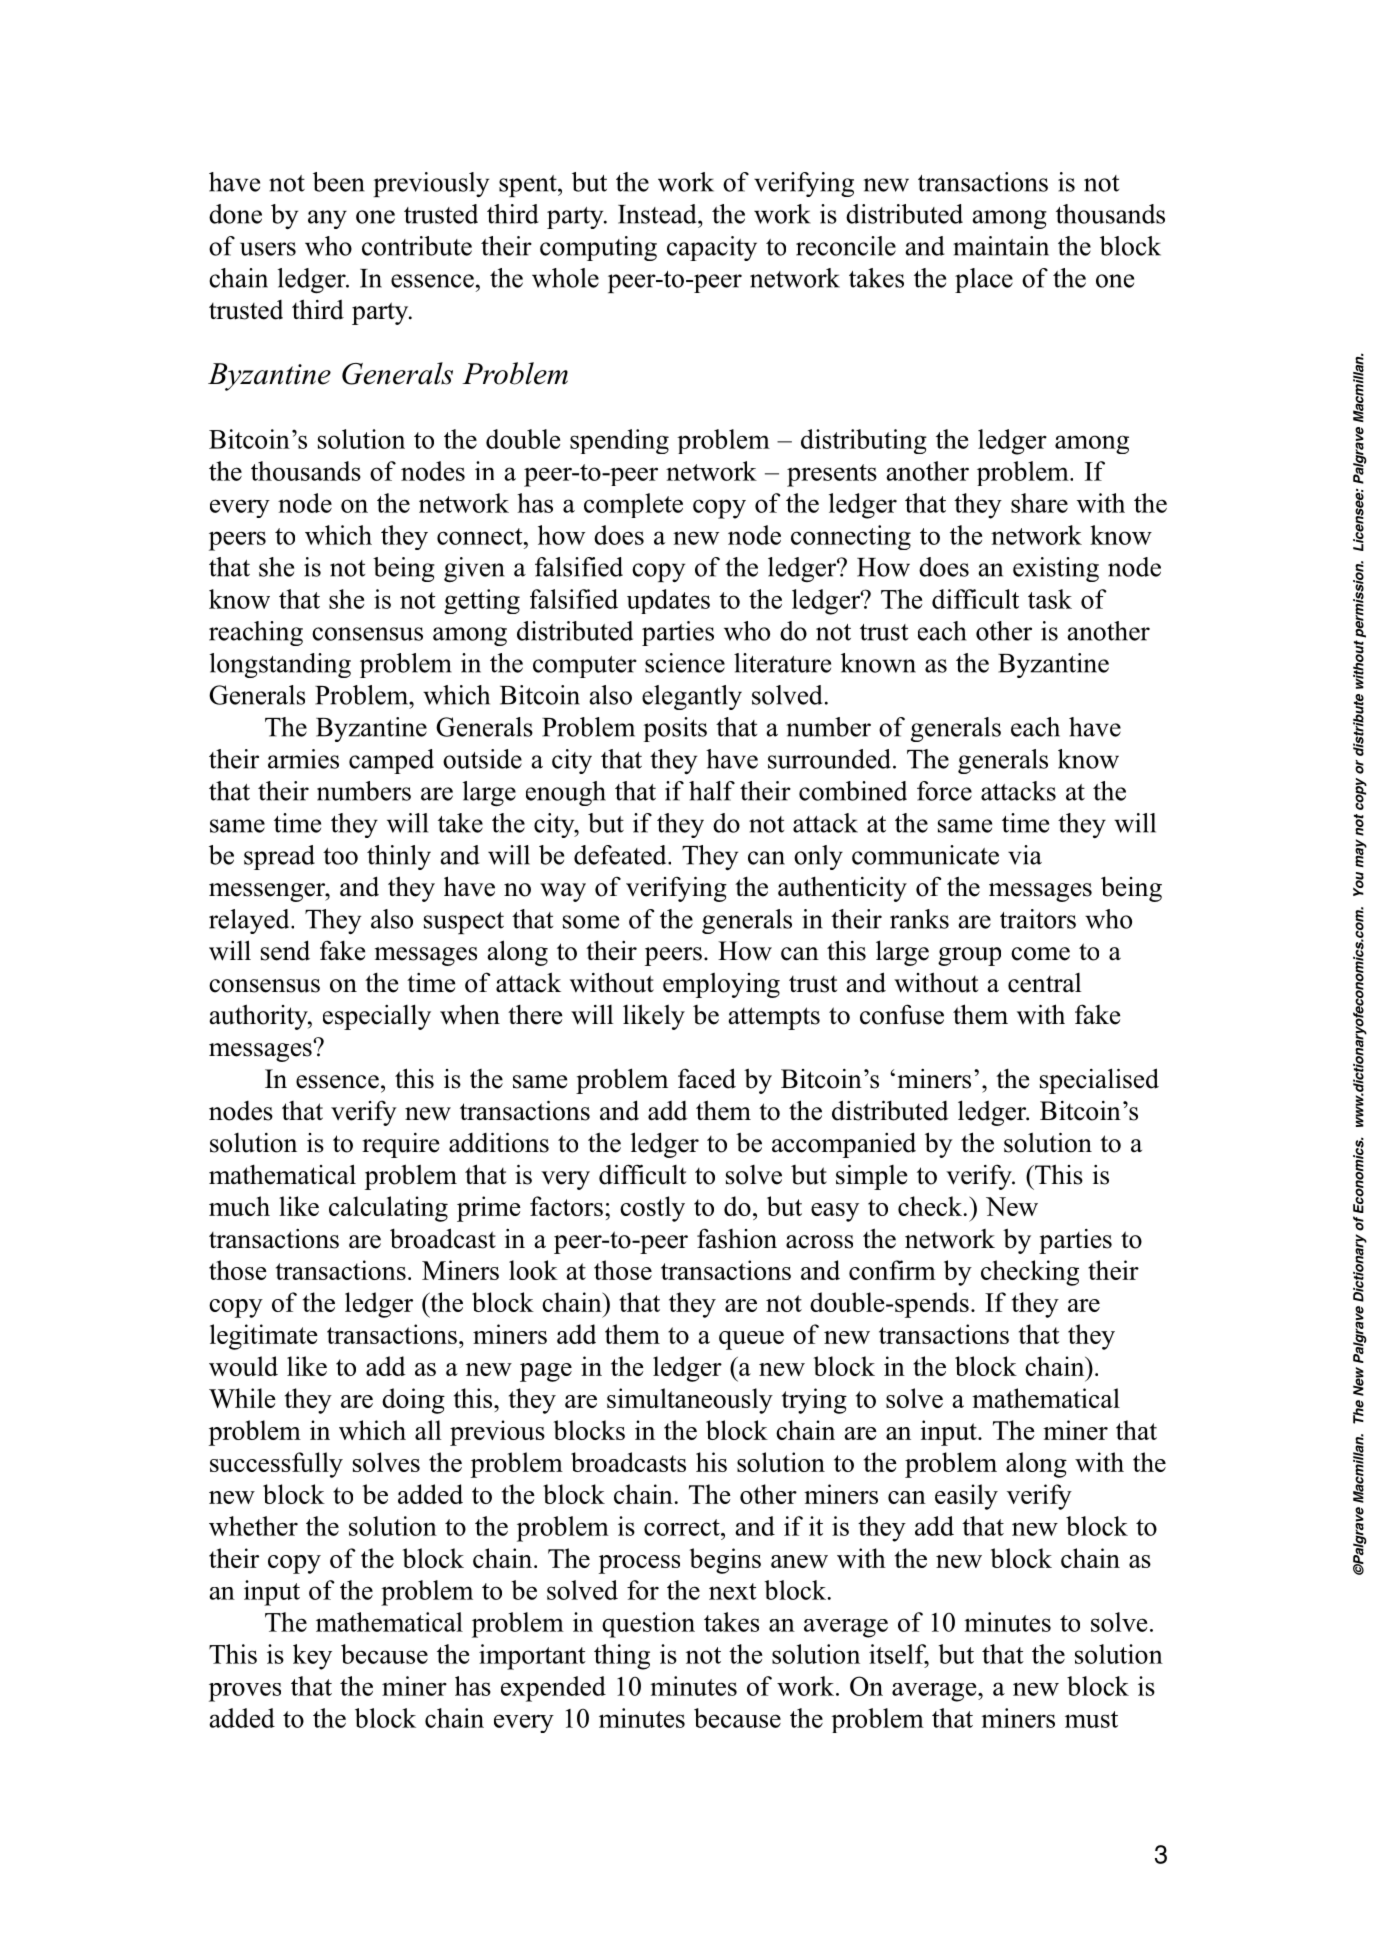 The image size is (1379, 1951). Describe the element at coordinates (285, 950) in the screenshot. I see `send` at that location.
